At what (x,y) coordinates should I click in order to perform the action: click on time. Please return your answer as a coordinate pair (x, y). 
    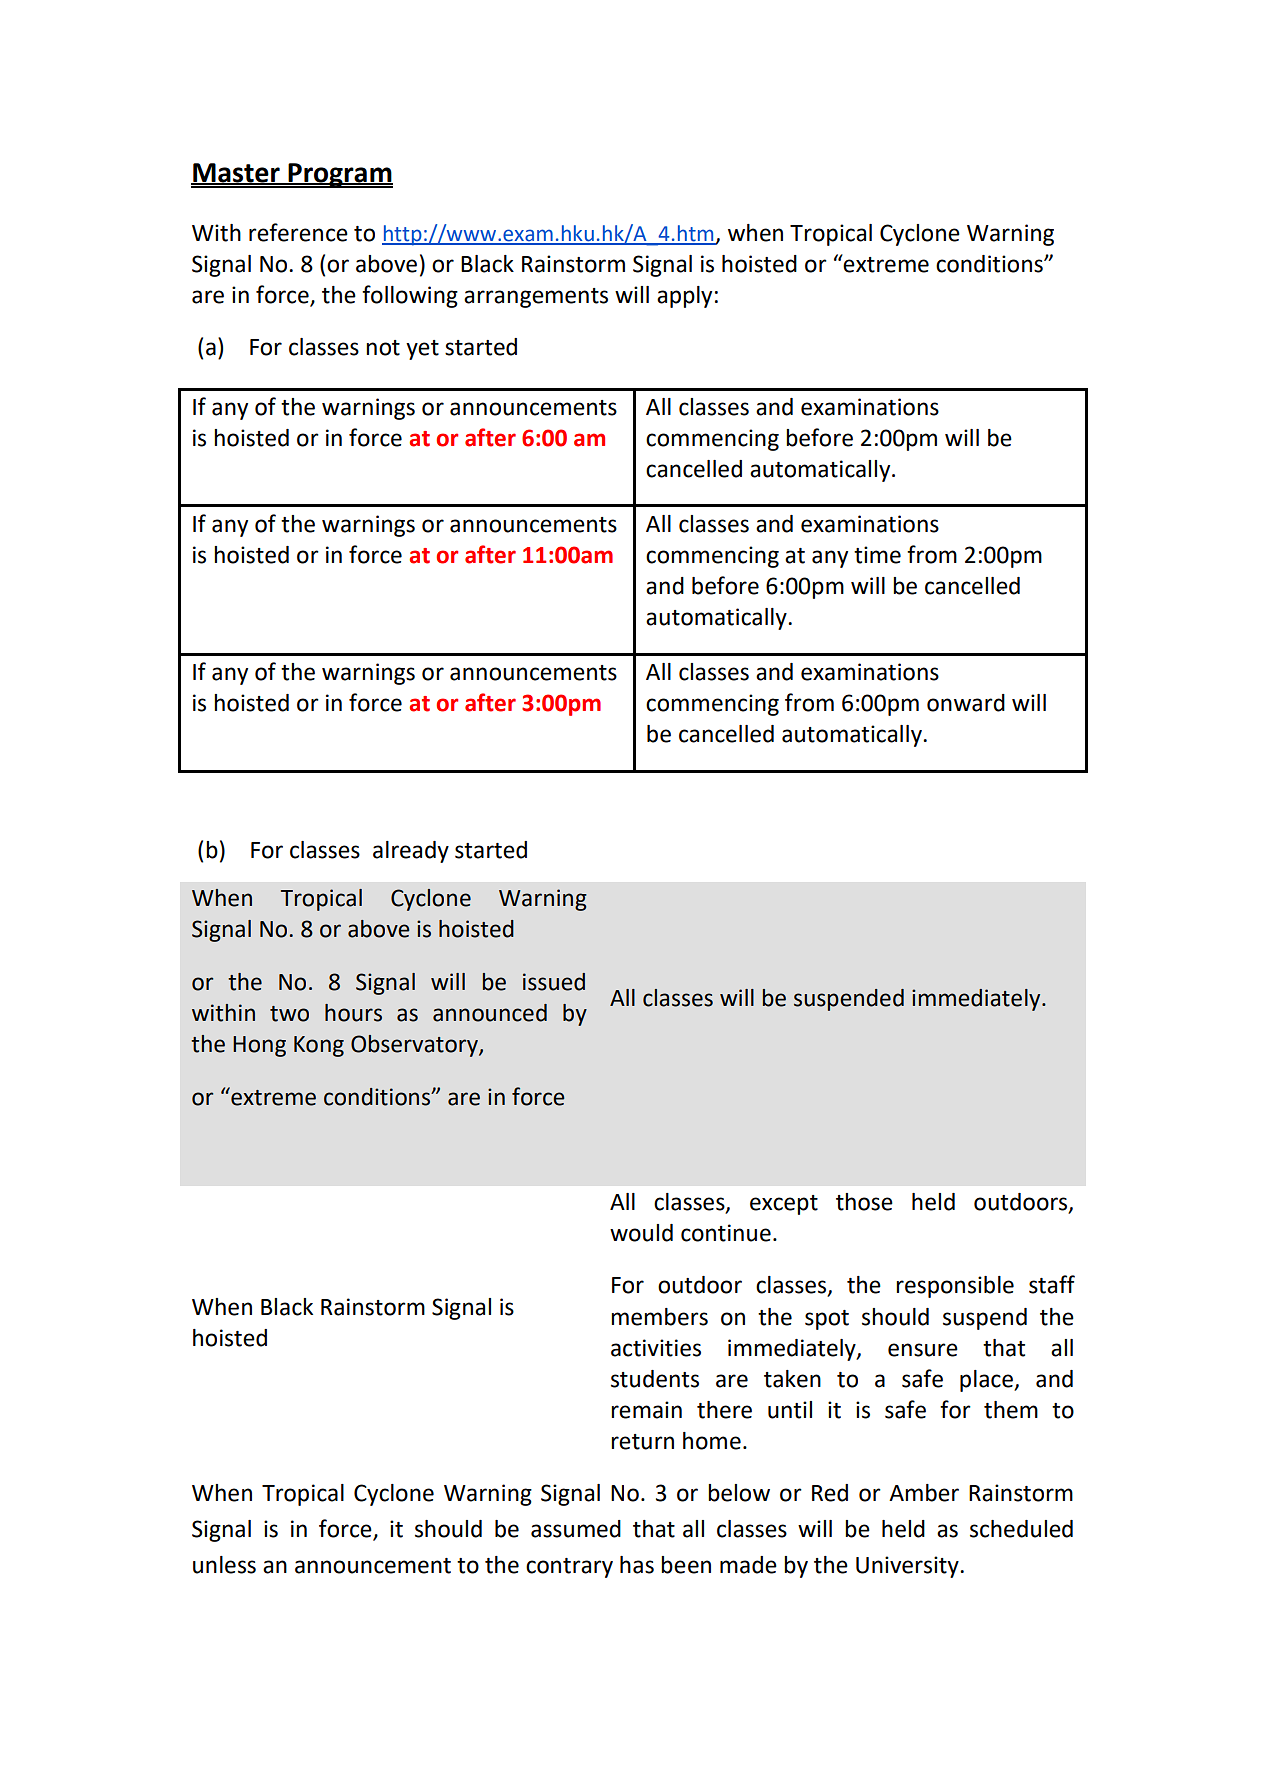
    Looking at the image, I should click on (877, 555).
